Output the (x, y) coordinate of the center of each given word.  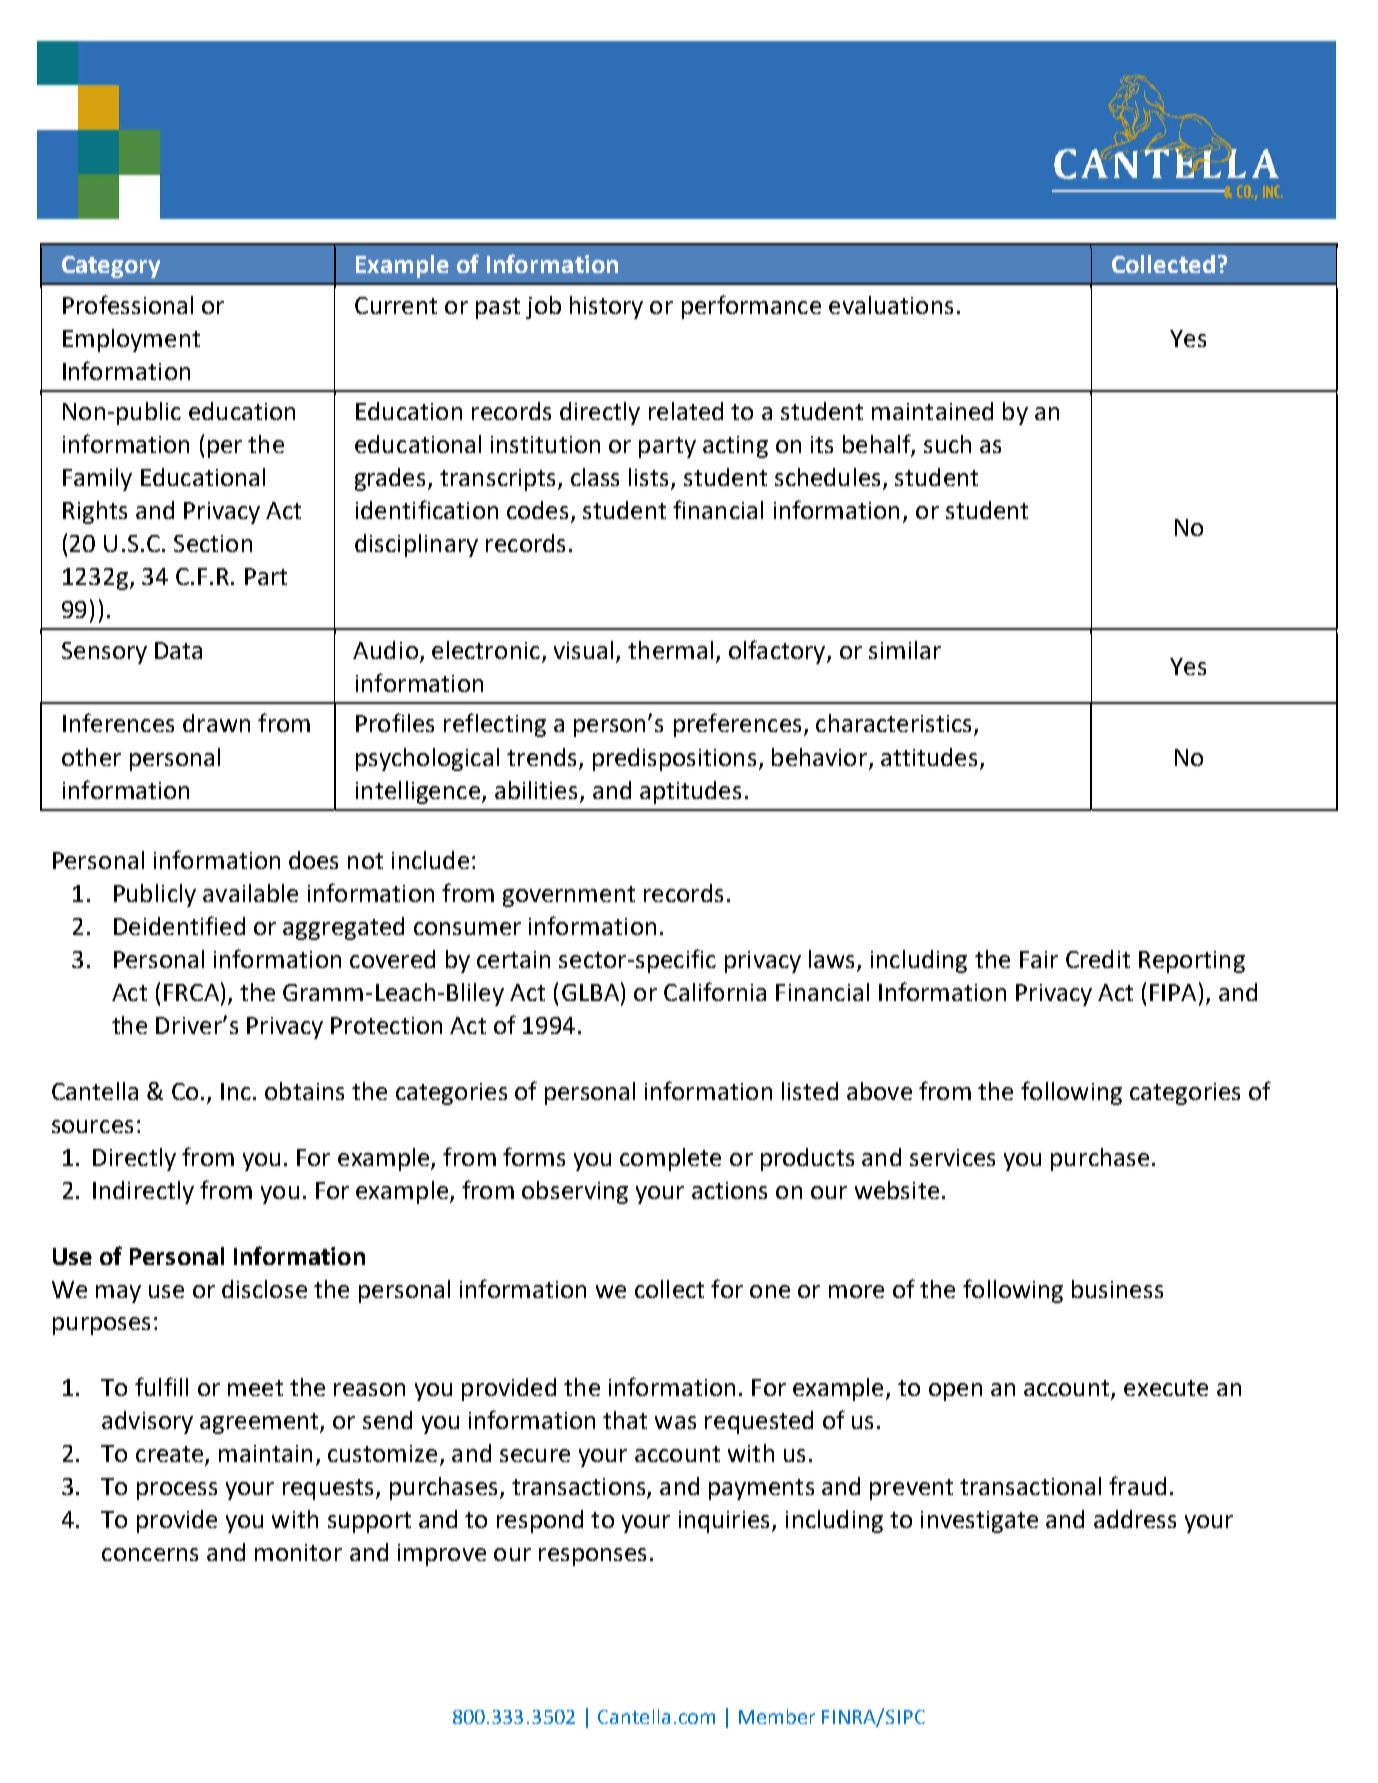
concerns (150, 1554)
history (606, 307)
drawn (216, 723)
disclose (264, 1289)
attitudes (929, 757)
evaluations (891, 305)
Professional (128, 304)
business (1117, 1289)
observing (575, 1192)
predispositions (676, 759)
